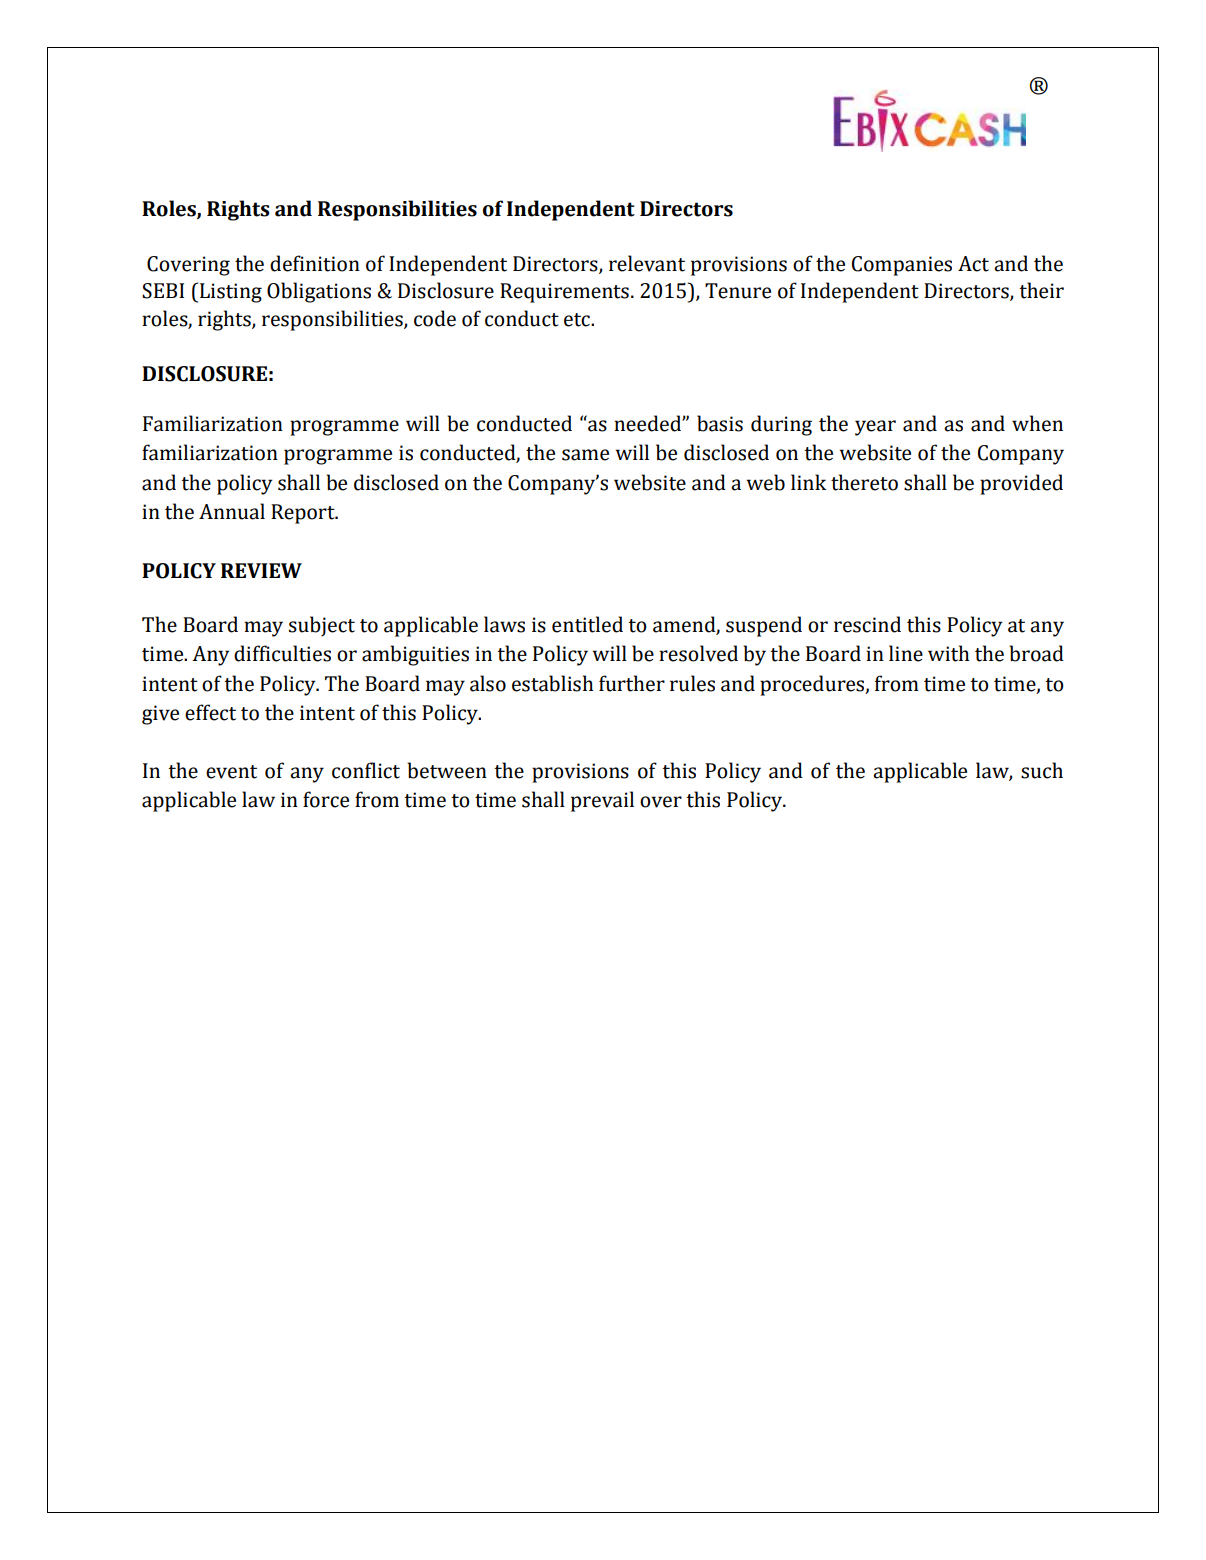  What do you see at coordinates (231, 772) in the screenshot?
I see `event` at bounding box center [231, 772].
